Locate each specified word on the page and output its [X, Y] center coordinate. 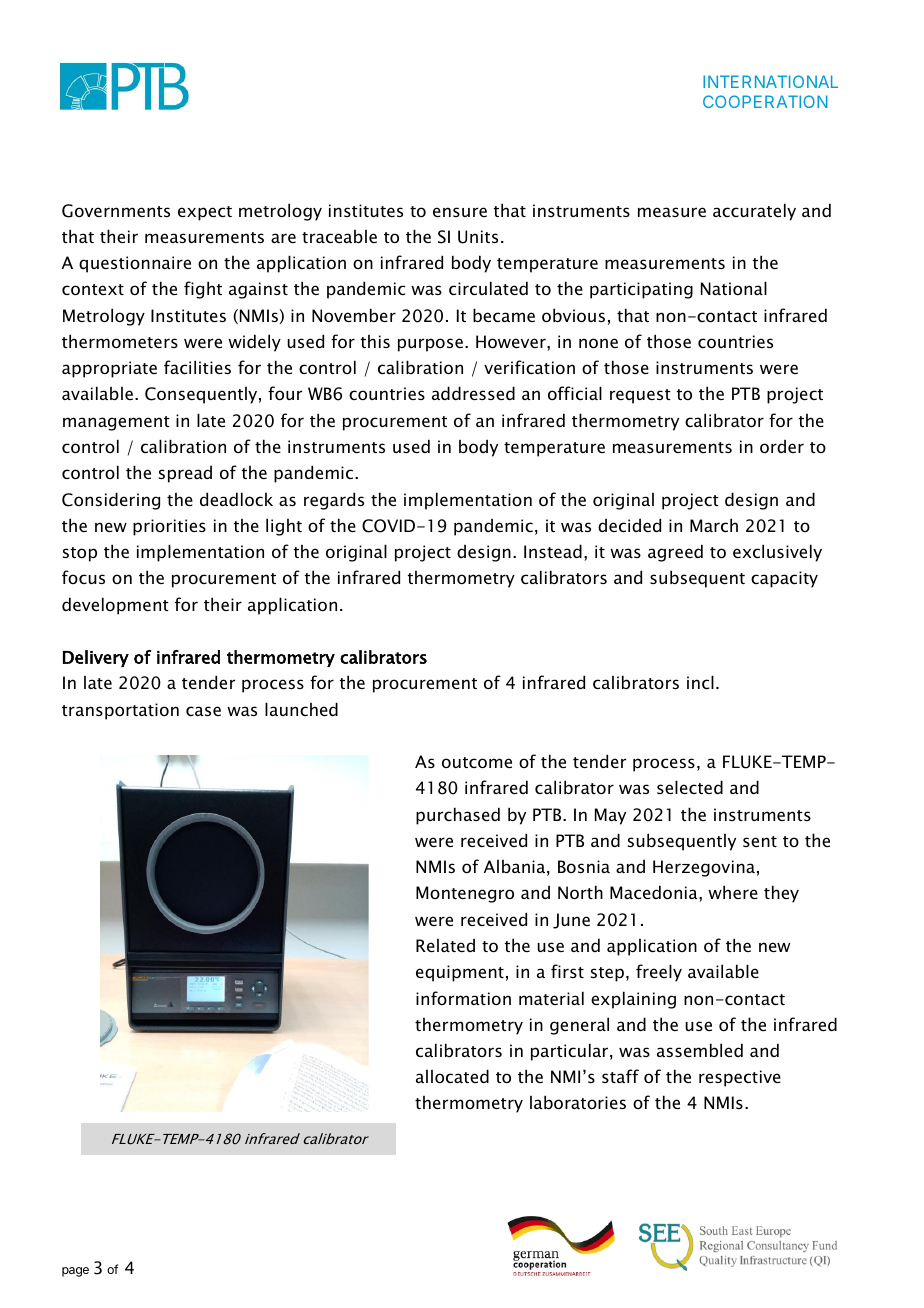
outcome [477, 762]
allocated [452, 1076]
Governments [116, 211]
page [75, 1272]
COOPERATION [765, 101]
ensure [460, 212]
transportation [120, 711]
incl [700, 682]
